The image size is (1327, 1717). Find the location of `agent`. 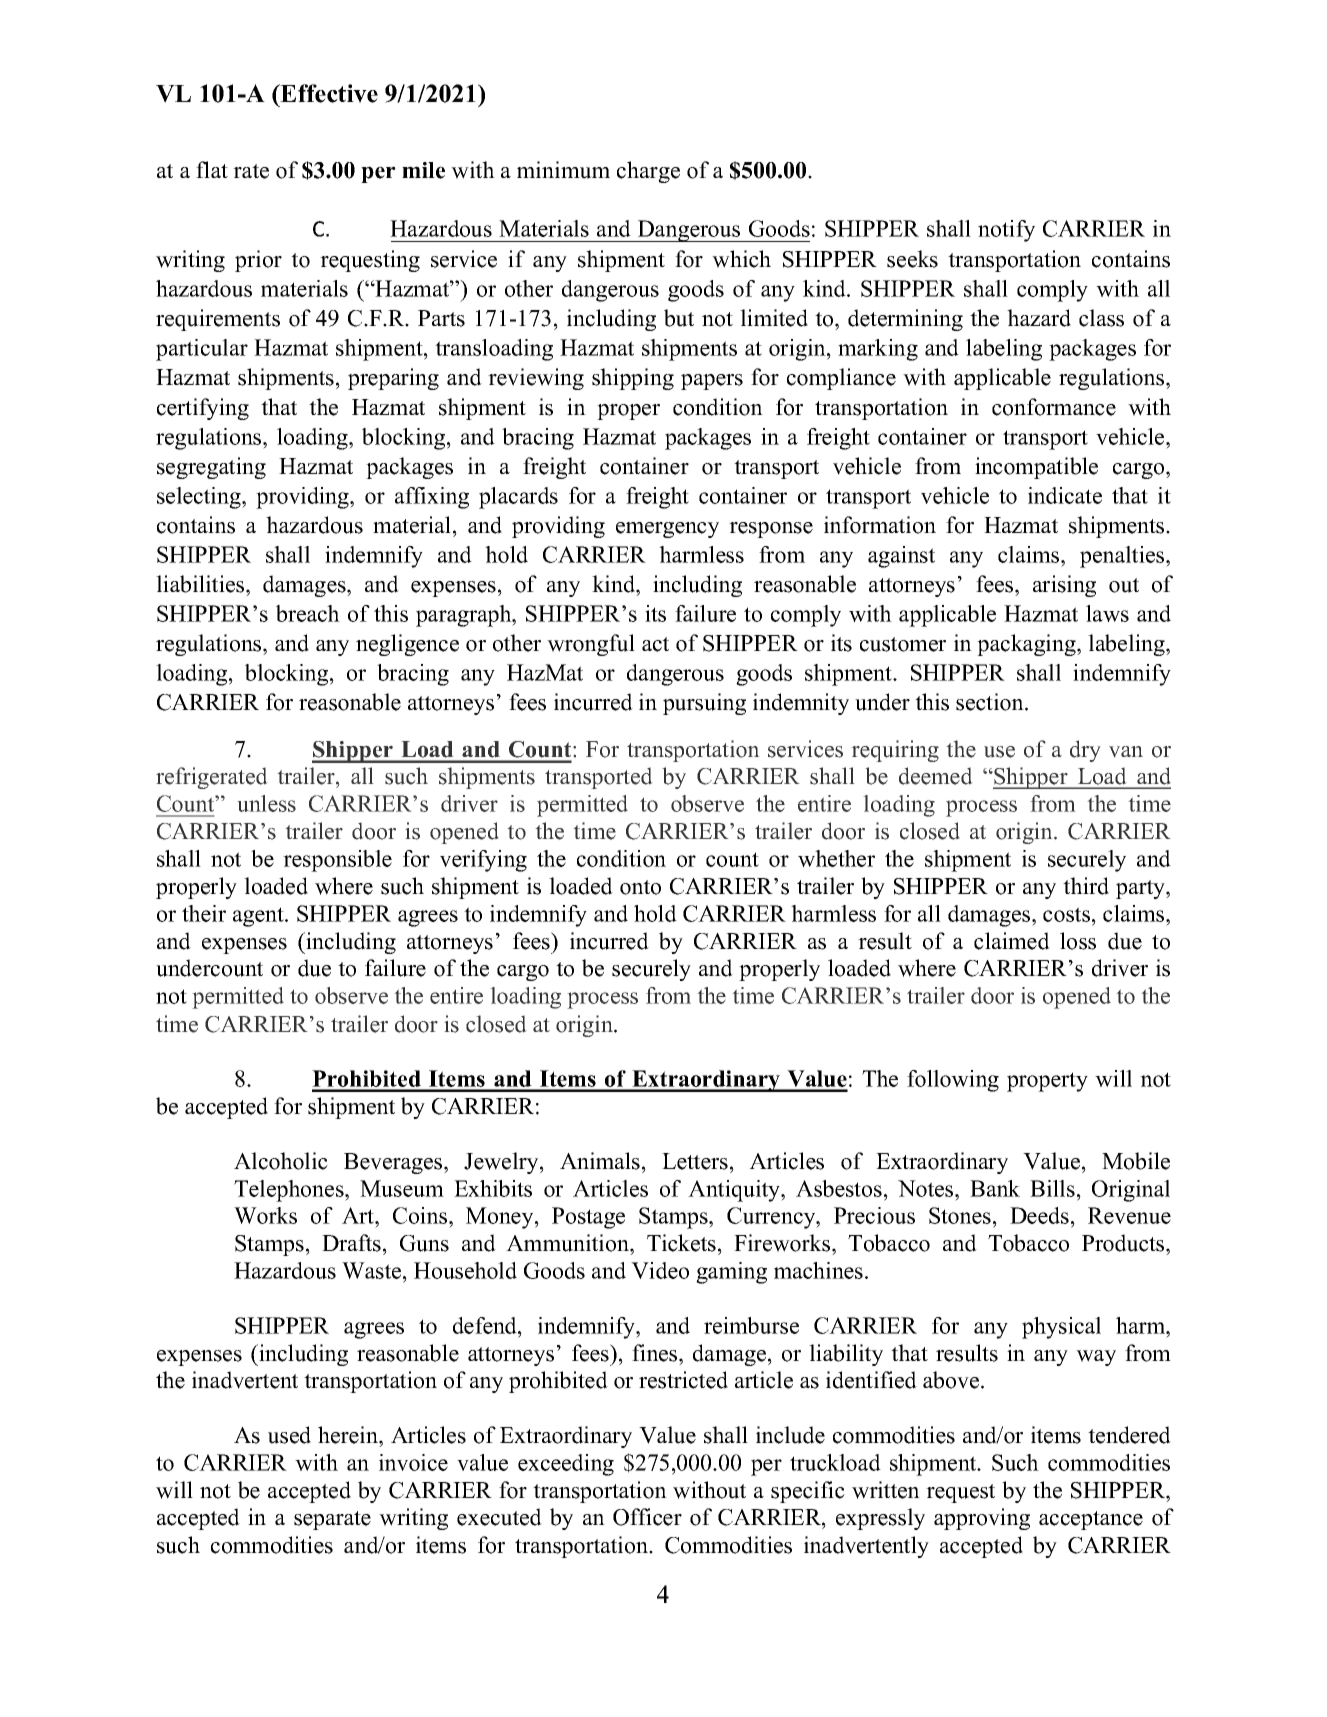

agent is located at coordinates (259, 917).
